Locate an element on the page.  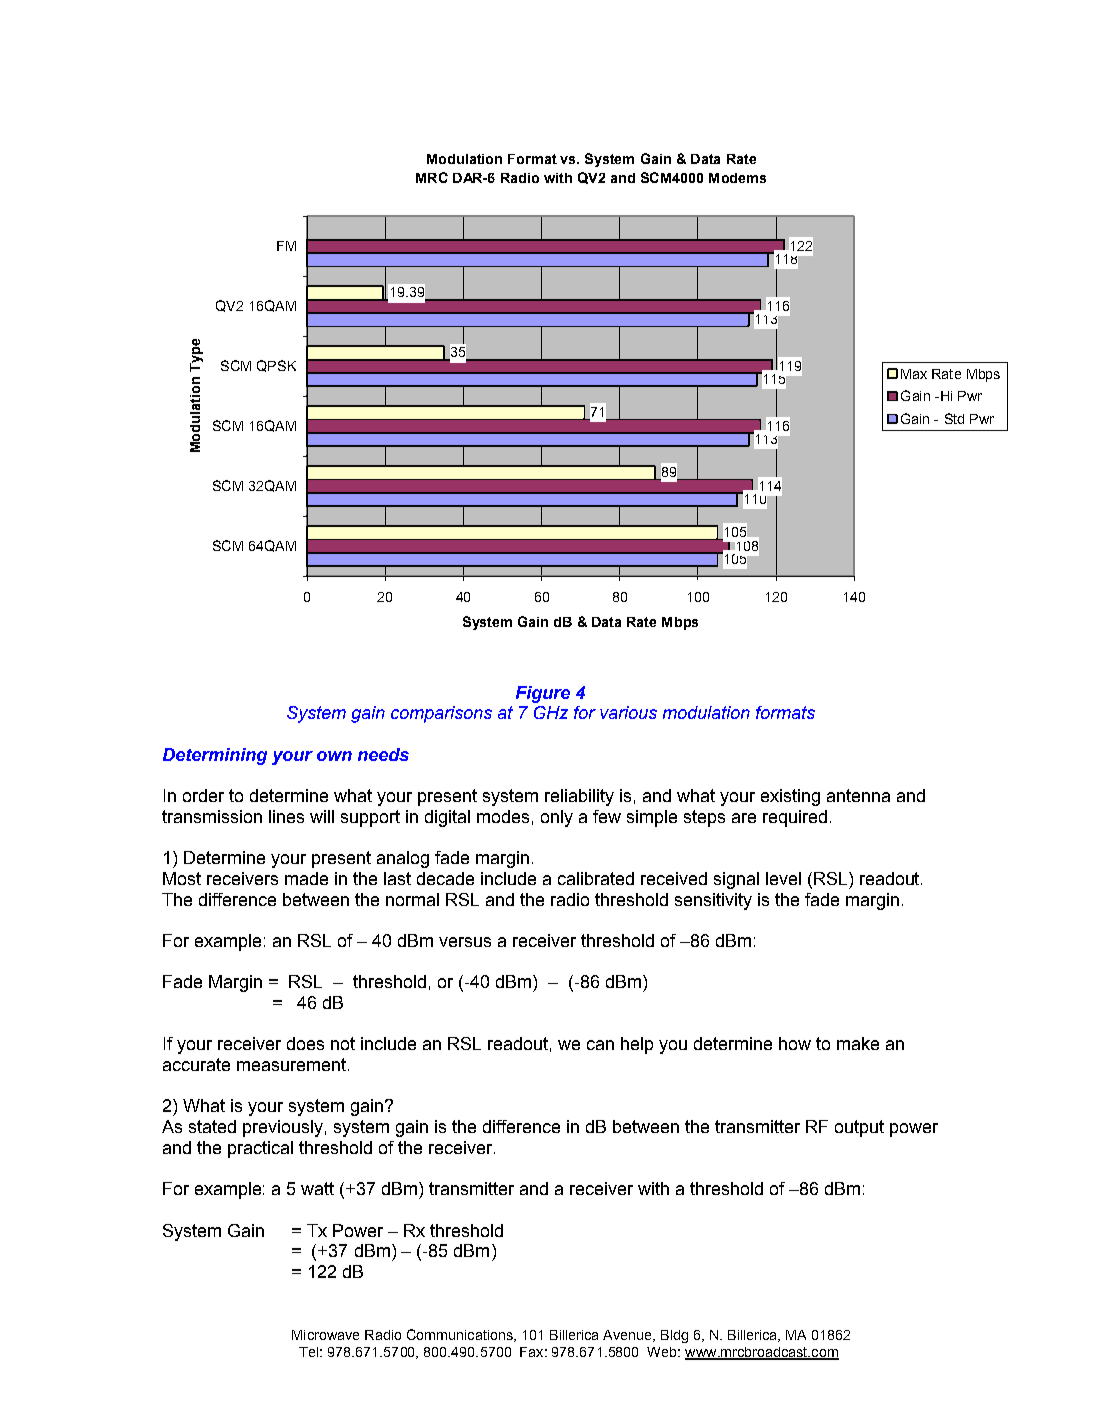
reliability is located at coordinates (579, 797).
